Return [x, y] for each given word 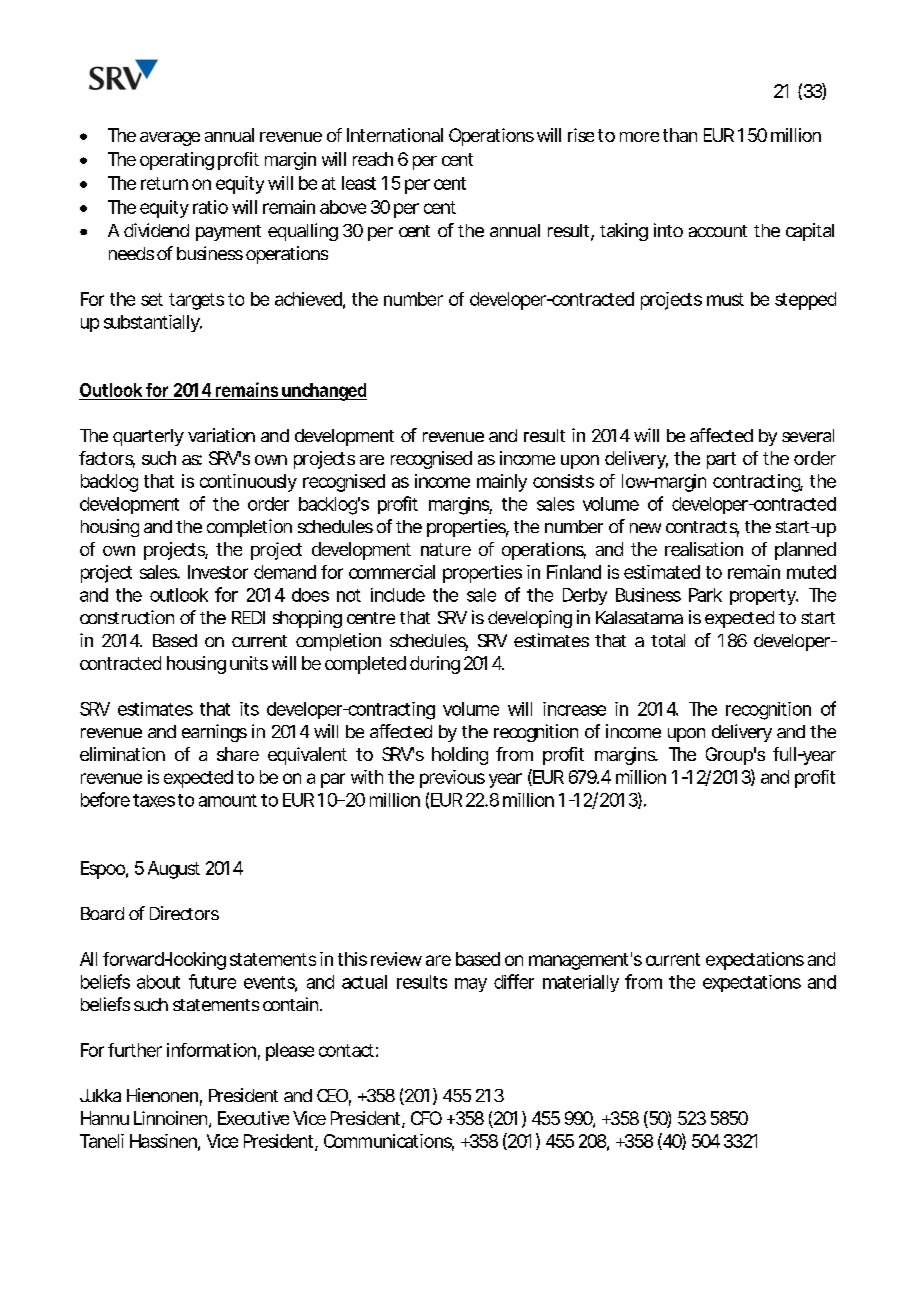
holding [460, 756]
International [395, 135]
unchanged [323, 392]
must [725, 299]
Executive [253, 1118]
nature [446, 549]
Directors [184, 913]
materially [581, 983]
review [396, 959]
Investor [218, 572]
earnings [214, 733]
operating [177, 161]
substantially [153, 323]
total [668, 640]
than [680, 135]
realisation [704, 549]
